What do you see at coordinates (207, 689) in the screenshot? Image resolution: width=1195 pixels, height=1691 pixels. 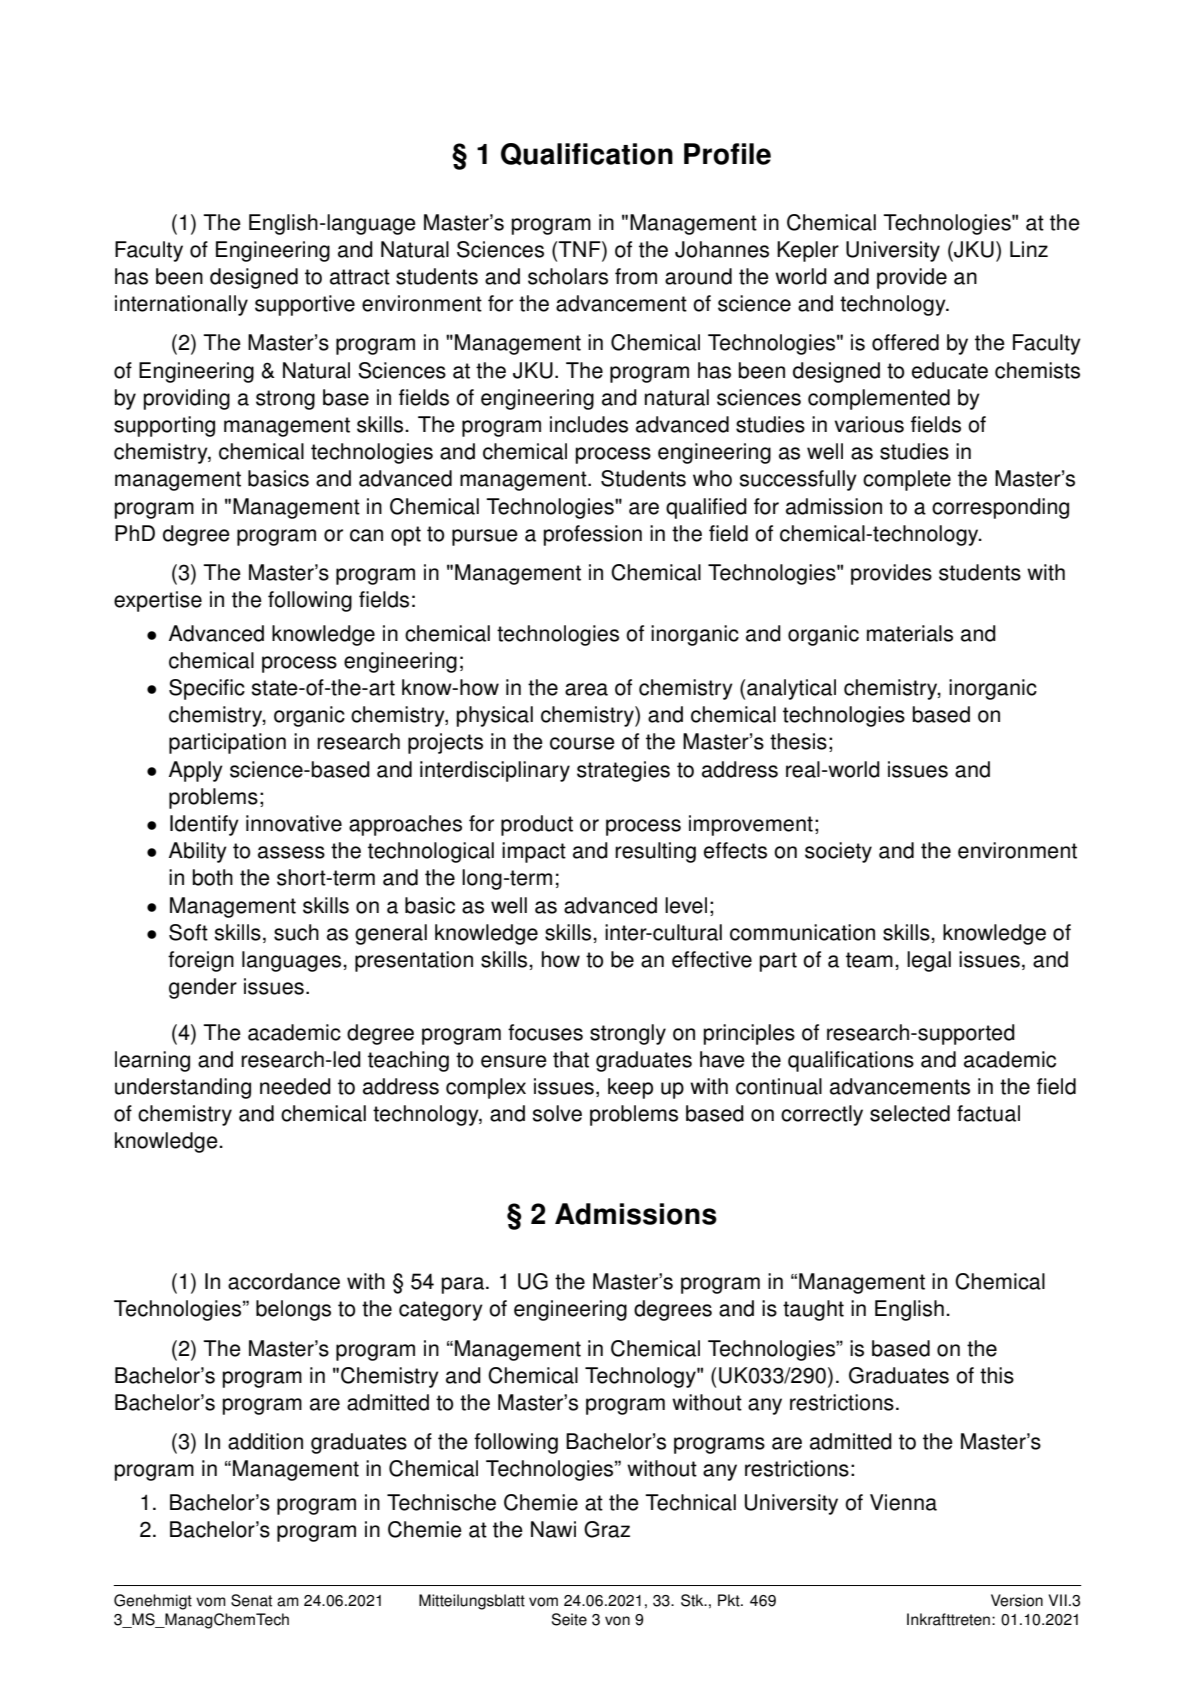 I see `Specific` at bounding box center [207, 689].
